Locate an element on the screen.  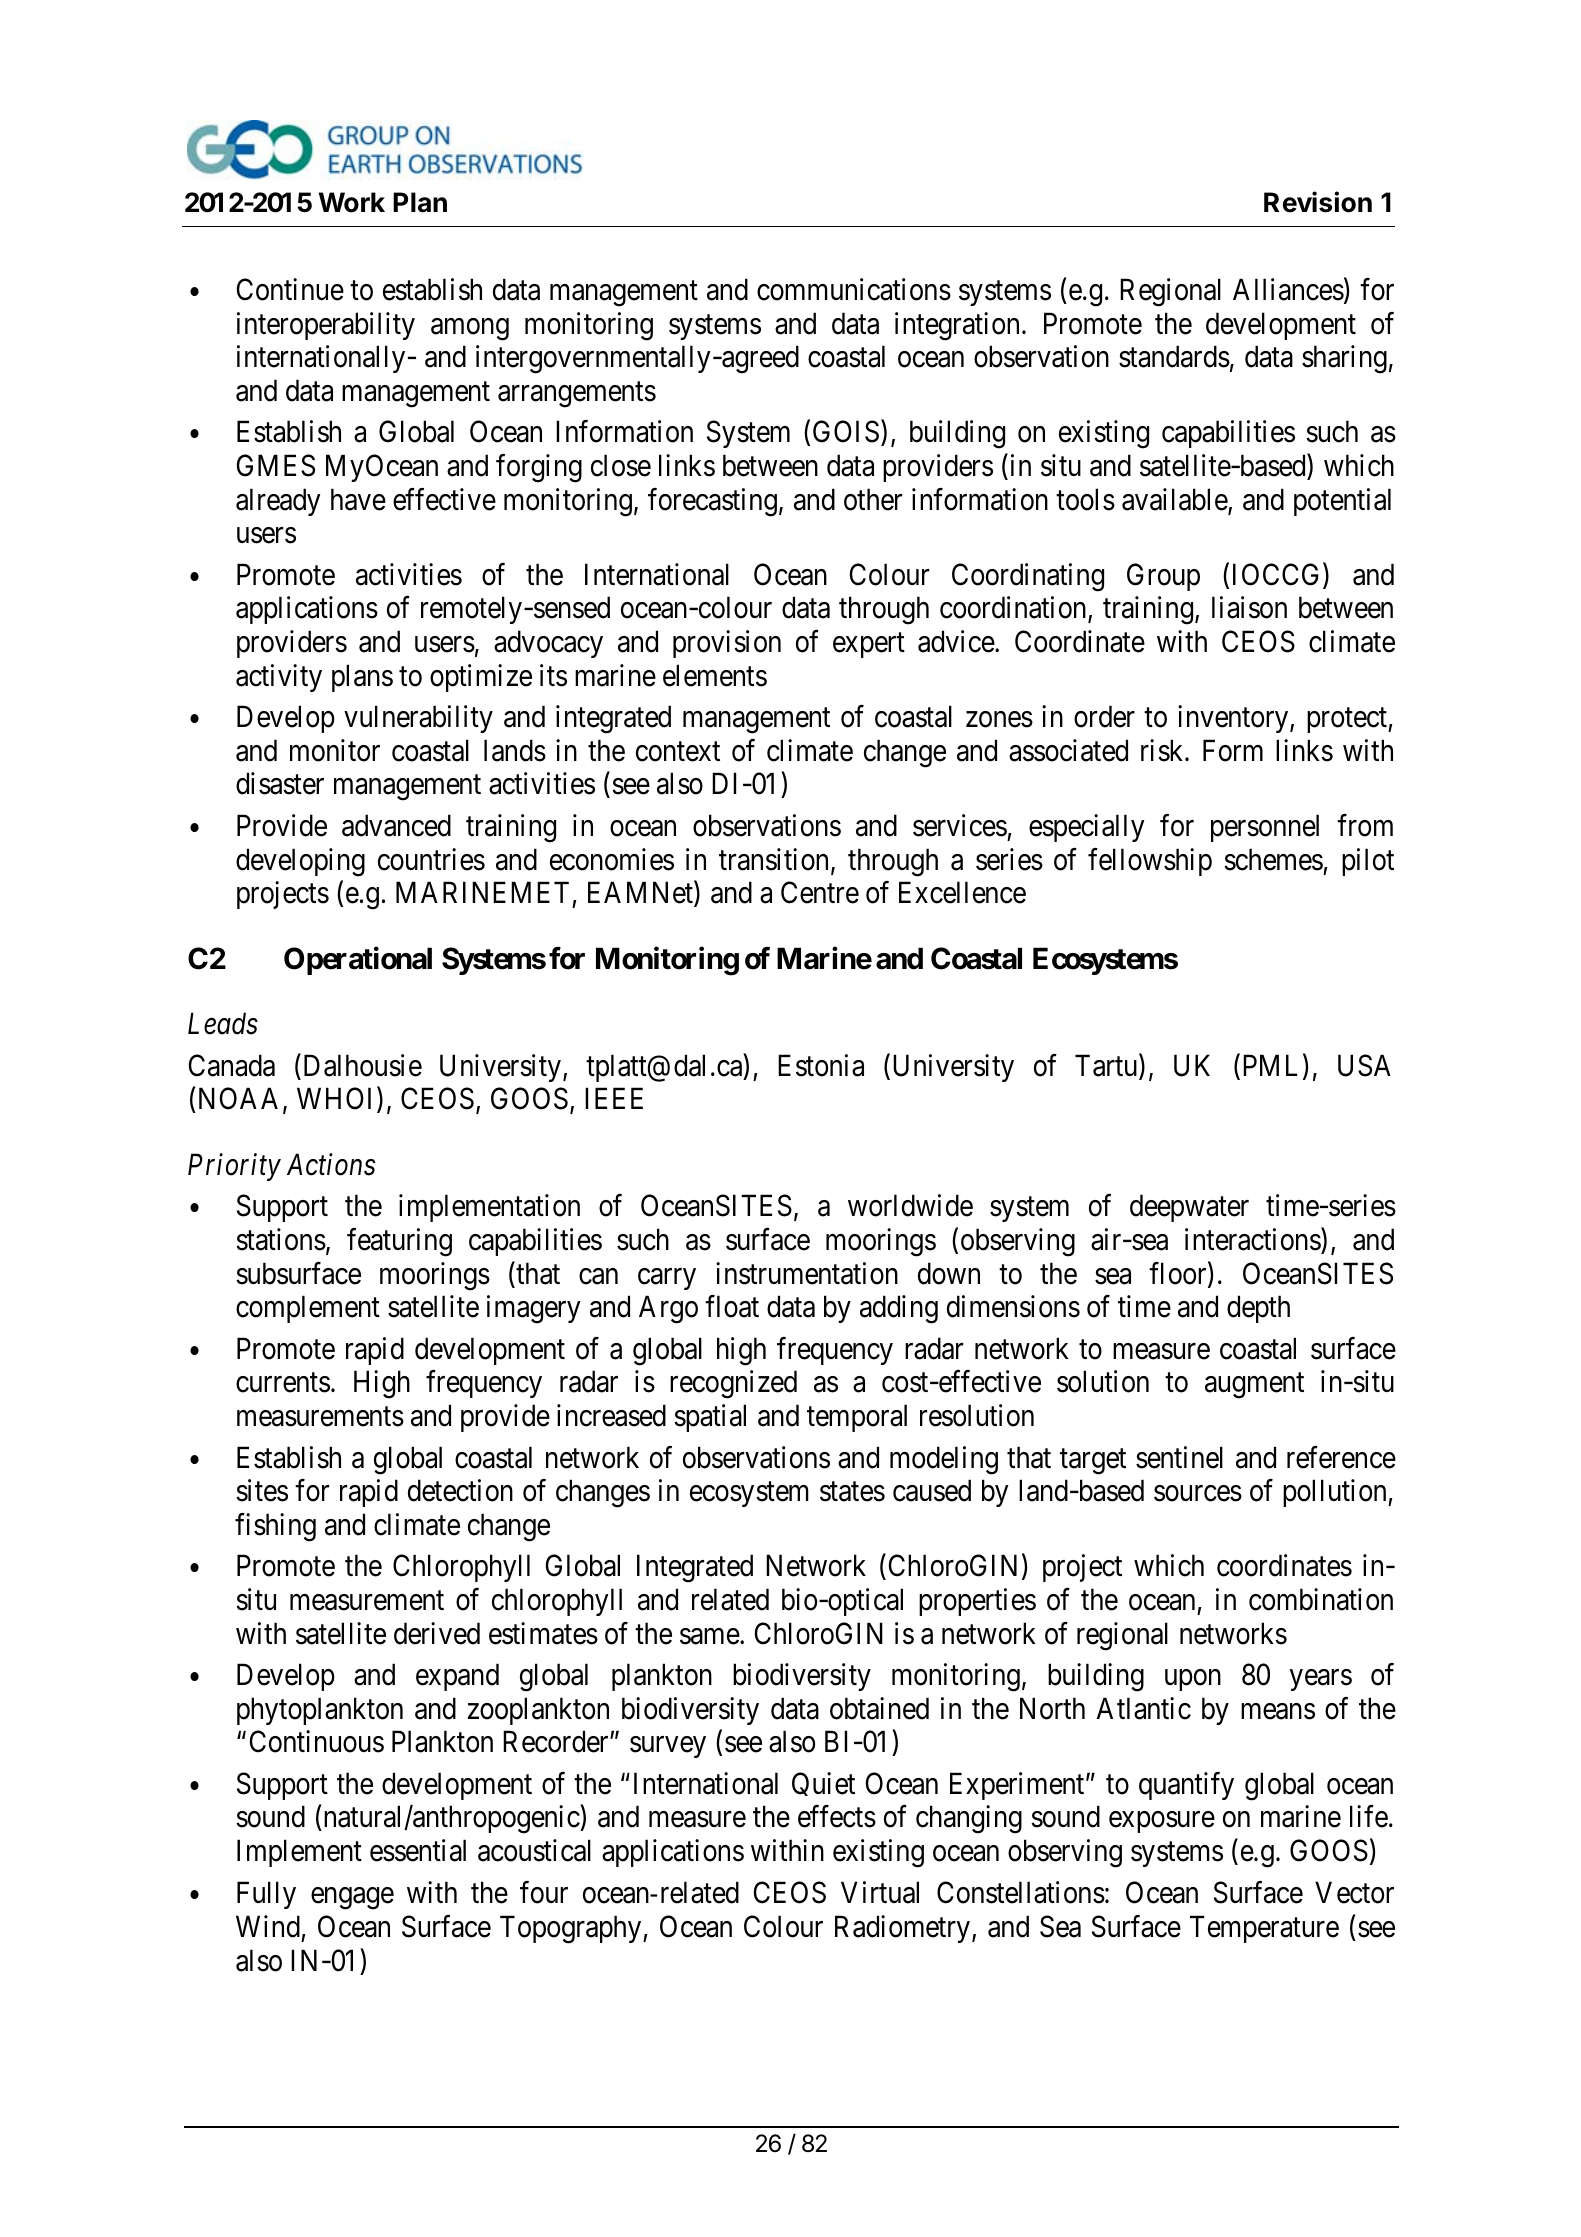
detection is located at coordinates (460, 1490).
